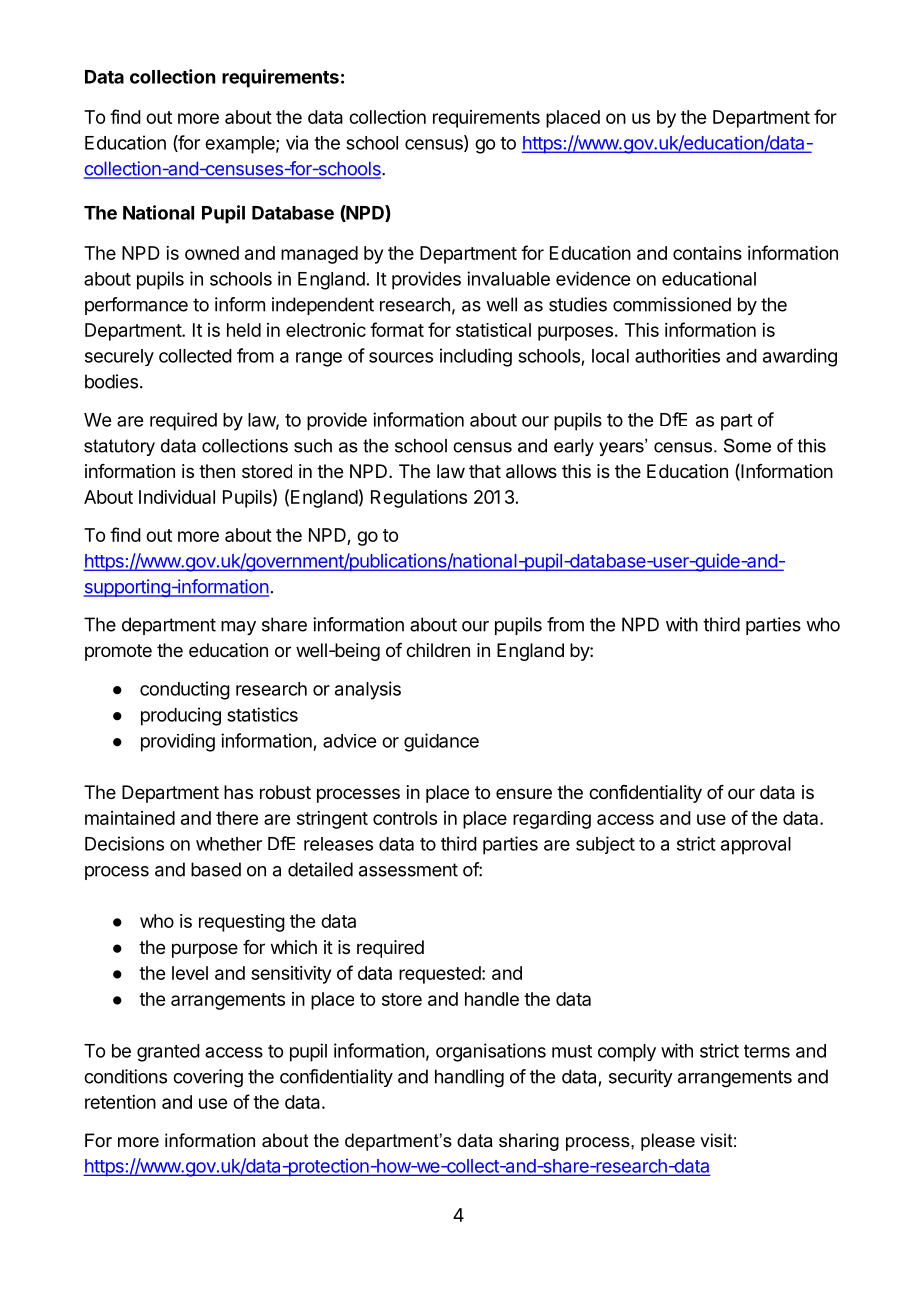  I want to click on Some, so click(747, 445).
